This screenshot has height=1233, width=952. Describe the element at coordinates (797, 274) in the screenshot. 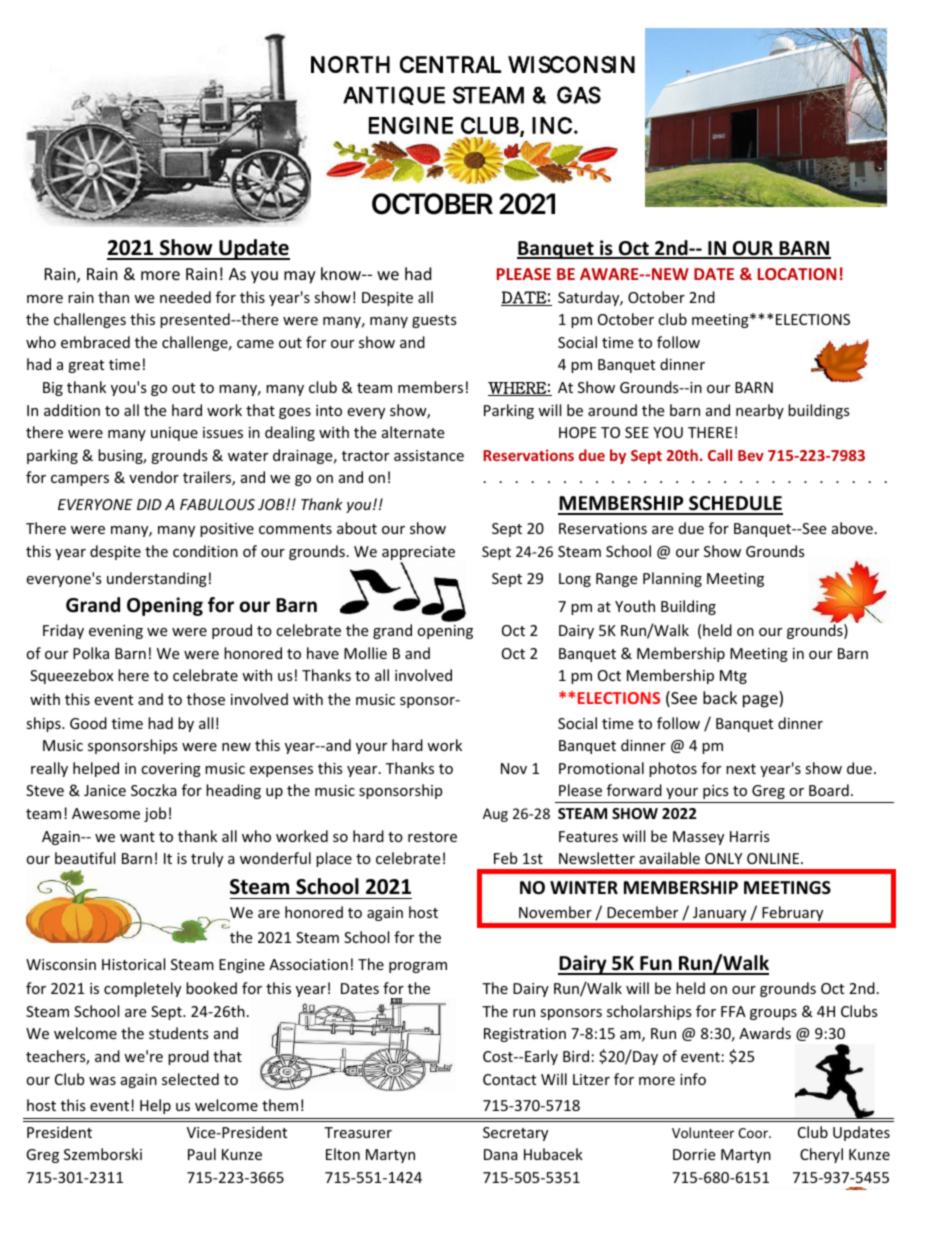

I see `LOCATION` at that location.
